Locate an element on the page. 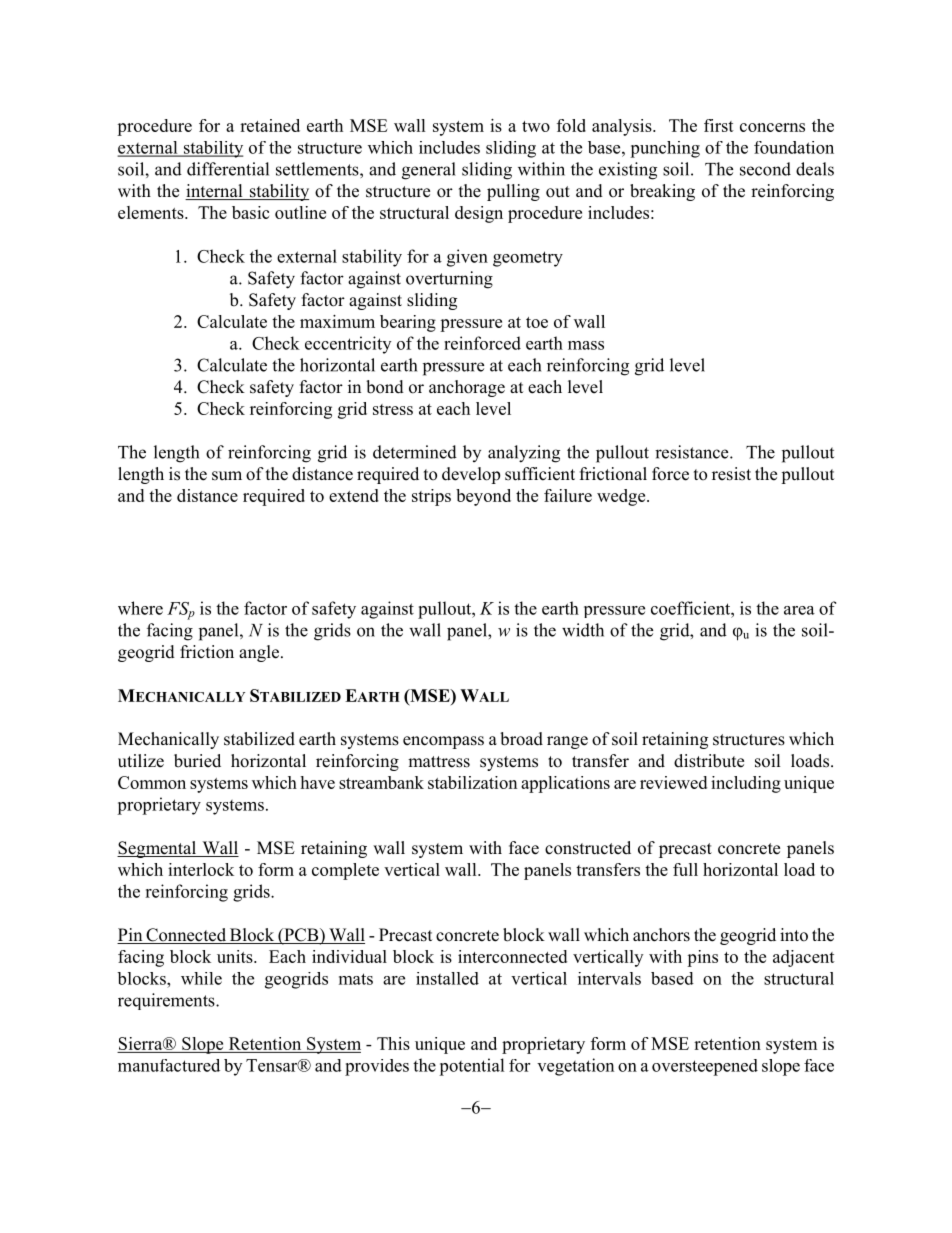 This image has width=952, height=1233. general is located at coordinates (429, 171).
